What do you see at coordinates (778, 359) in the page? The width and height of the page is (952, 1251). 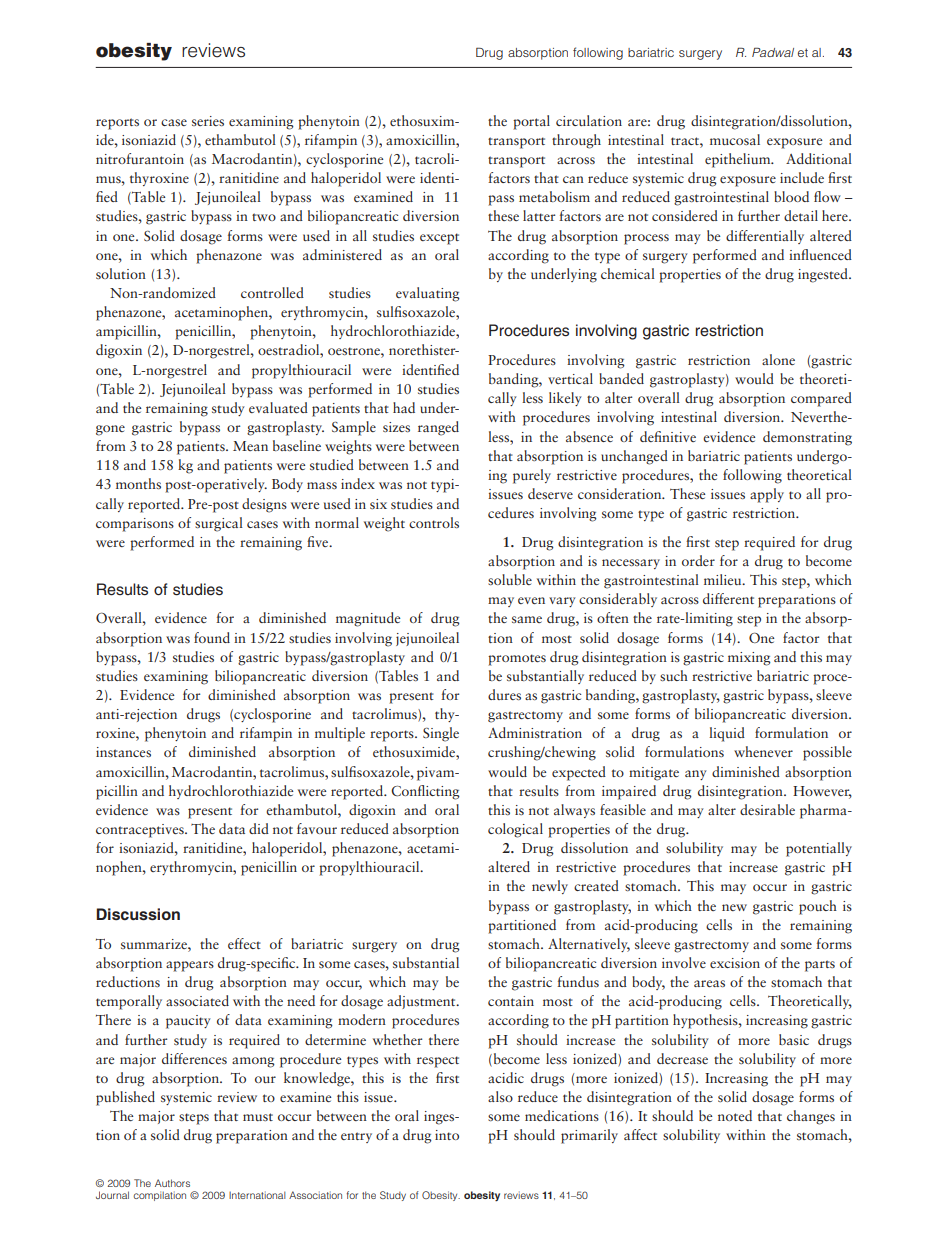 I see `alone` at bounding box center [778, 359].
